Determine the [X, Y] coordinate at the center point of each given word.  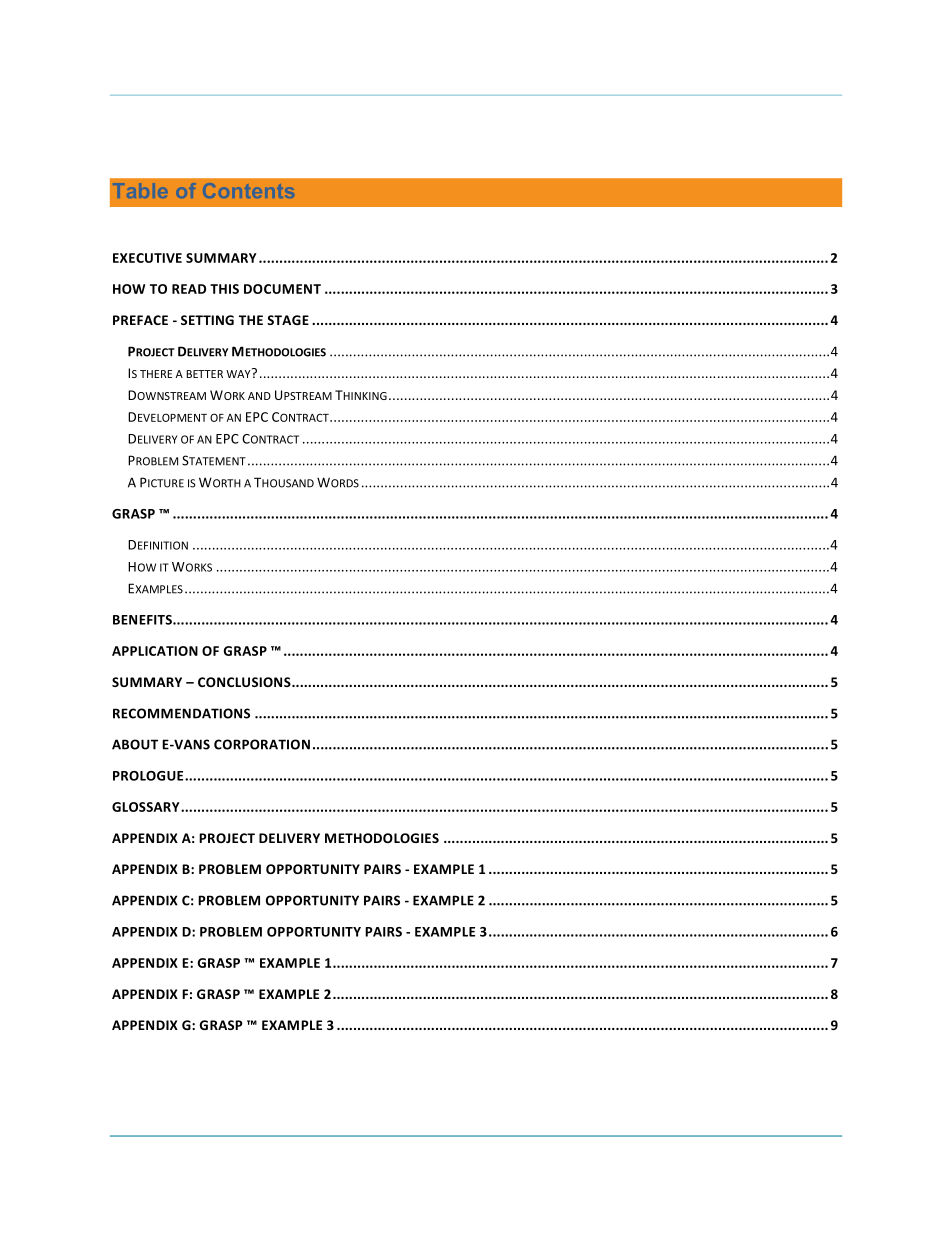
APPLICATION [155, 651]
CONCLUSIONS [245, 682]
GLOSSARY [147, 807]
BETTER [204, 374]
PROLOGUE [149, 776]
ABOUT [135, 744]
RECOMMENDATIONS [181, 713]
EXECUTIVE [147, 258]
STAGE [288, 320]
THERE [156, 374]
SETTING [207, 320]
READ [189, 289]
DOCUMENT [282, 289]
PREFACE [140, 320]
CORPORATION [262, 744]
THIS [224, 289]
